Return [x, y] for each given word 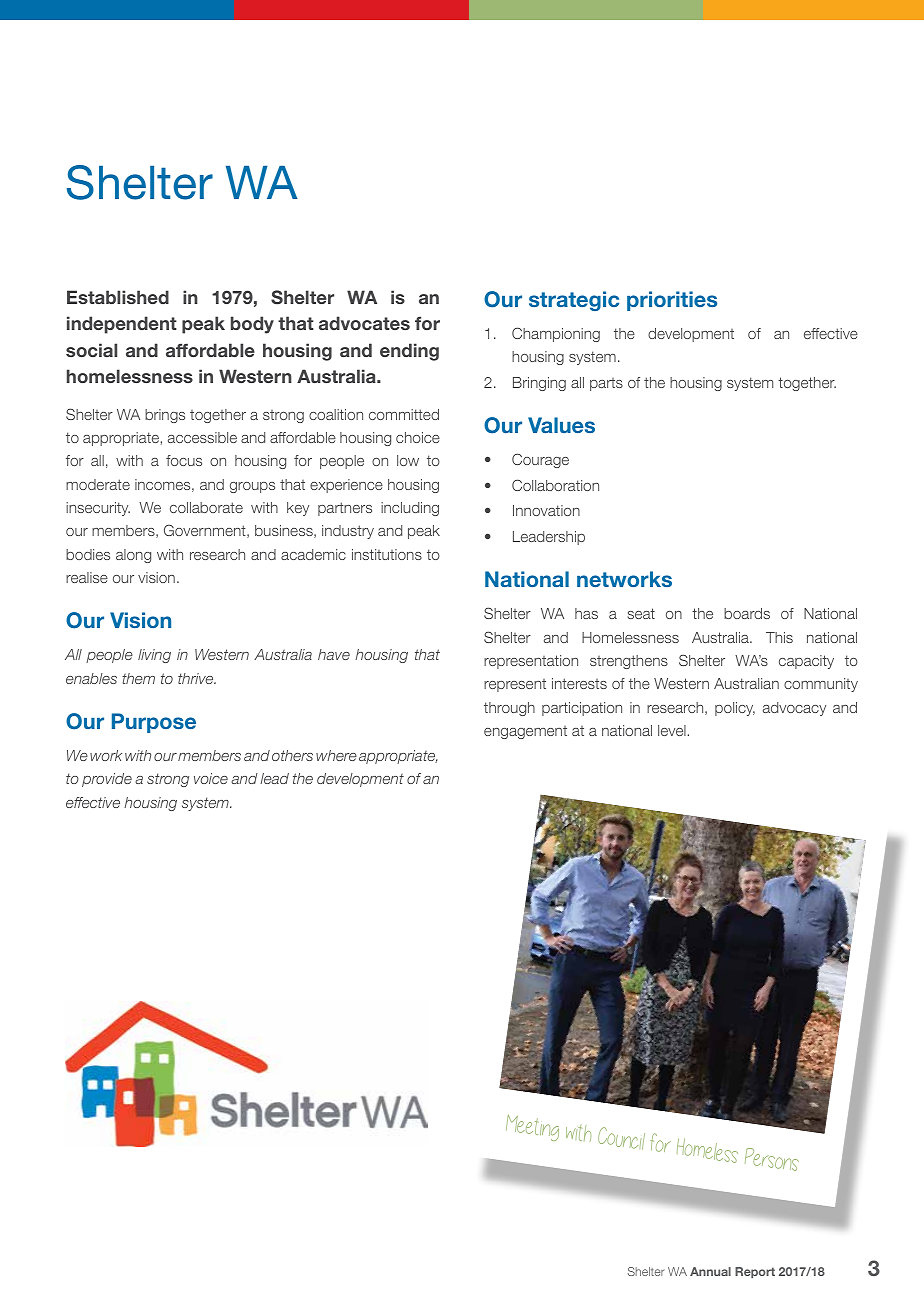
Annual [710, 1271]
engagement [525, 732]
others [292, 755]
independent [122, 325]
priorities [672, 301]
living [154, 656]
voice [211, 778]
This [779, 637]
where [336, 755]
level [672, 730]
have [334, 654]
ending [409, 352]
